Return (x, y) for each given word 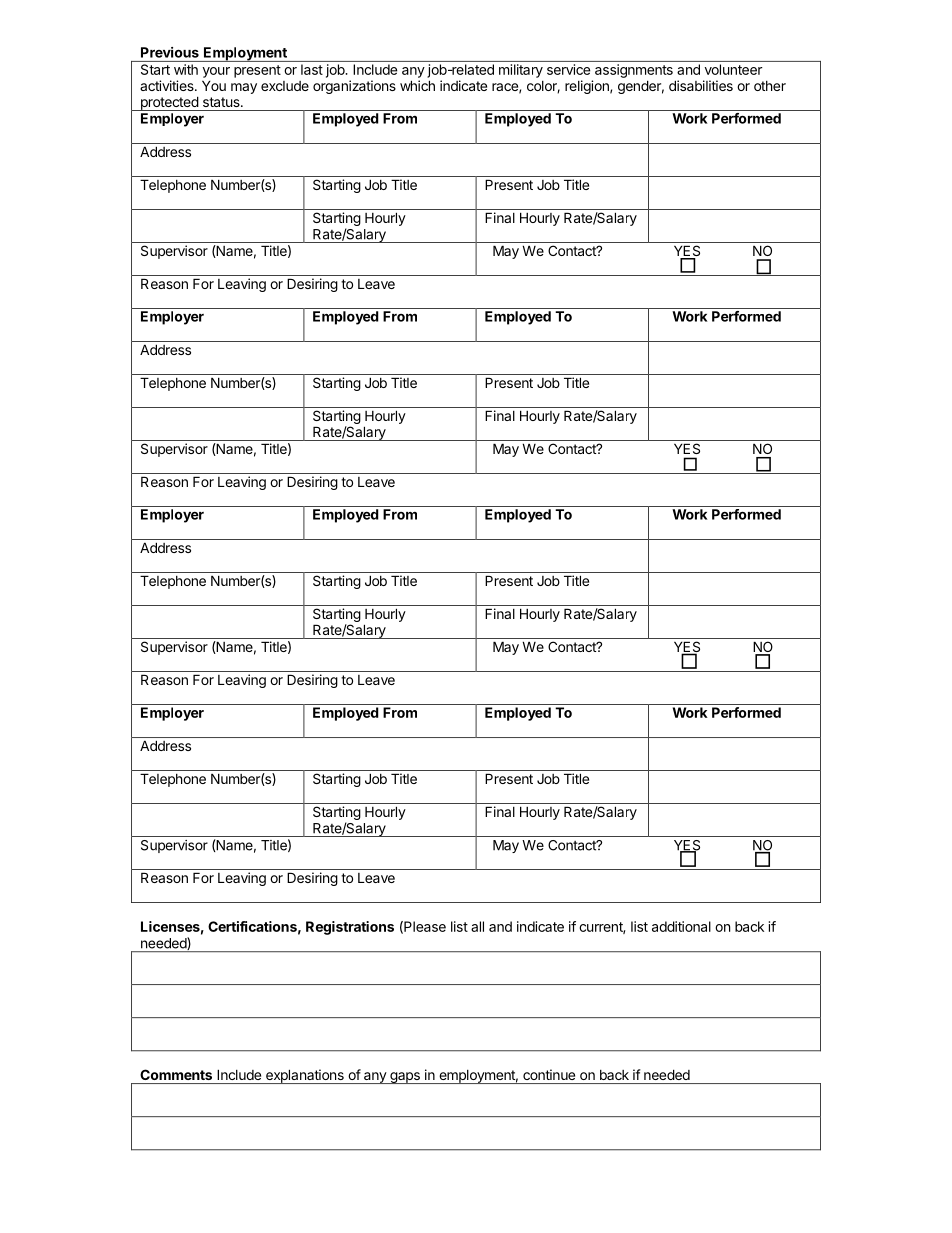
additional (681, 926)
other (770, 86)
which (417, 85)
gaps (405, 1078)
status (222, 102)
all (477, 926)
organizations (354, 87)
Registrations (350, 928)
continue (549, 1074)
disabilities (701, 85)
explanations (304, 1076)
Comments (176, 1074)
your (216, 72)
